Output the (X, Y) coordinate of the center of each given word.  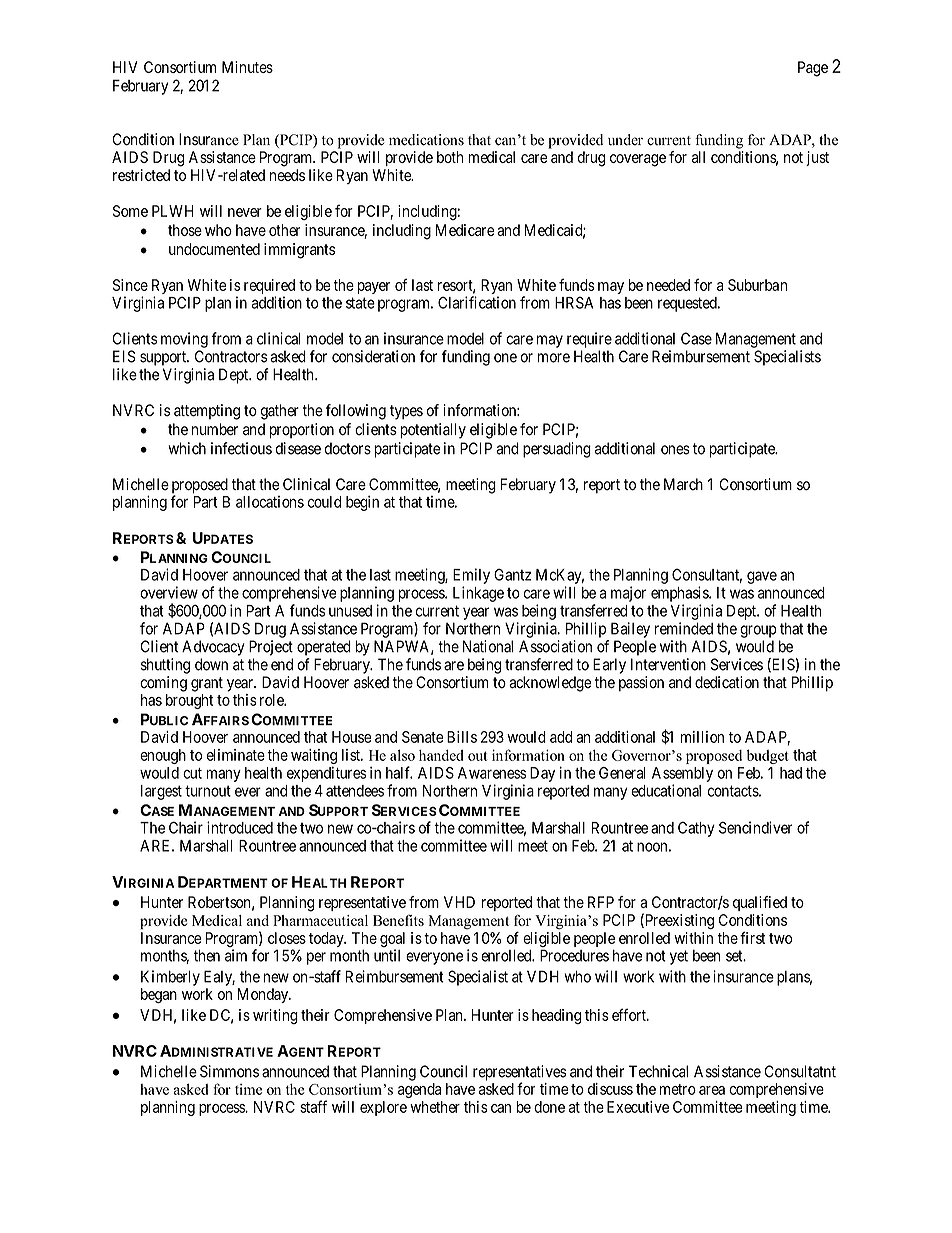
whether (435, 1107)
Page (813, 69)
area (712, 1090)
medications (426, 140)
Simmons (229, 1071)
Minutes (247, 67)
